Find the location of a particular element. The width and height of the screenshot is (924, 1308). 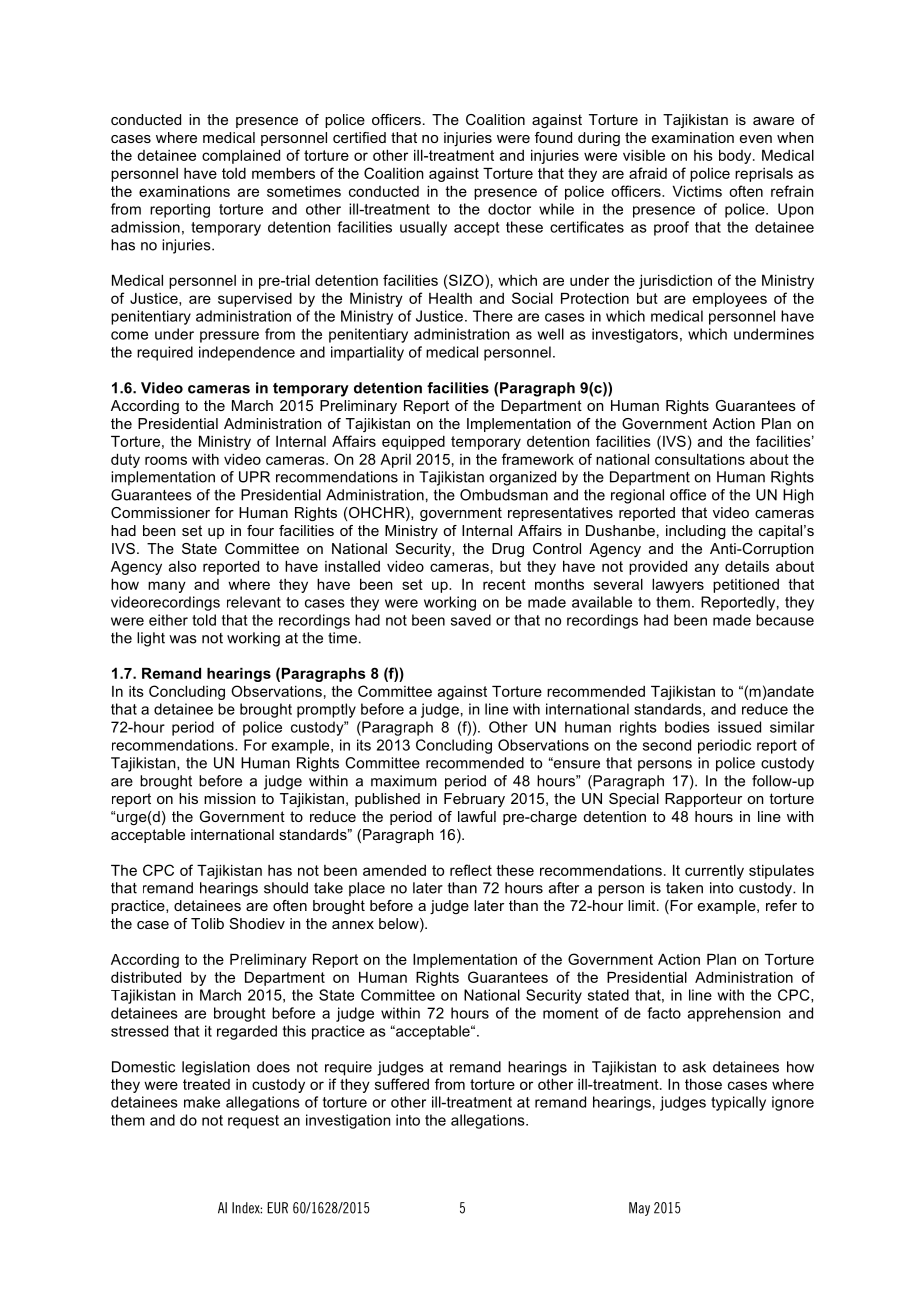

doctor is located at coordinates (509, 209).
